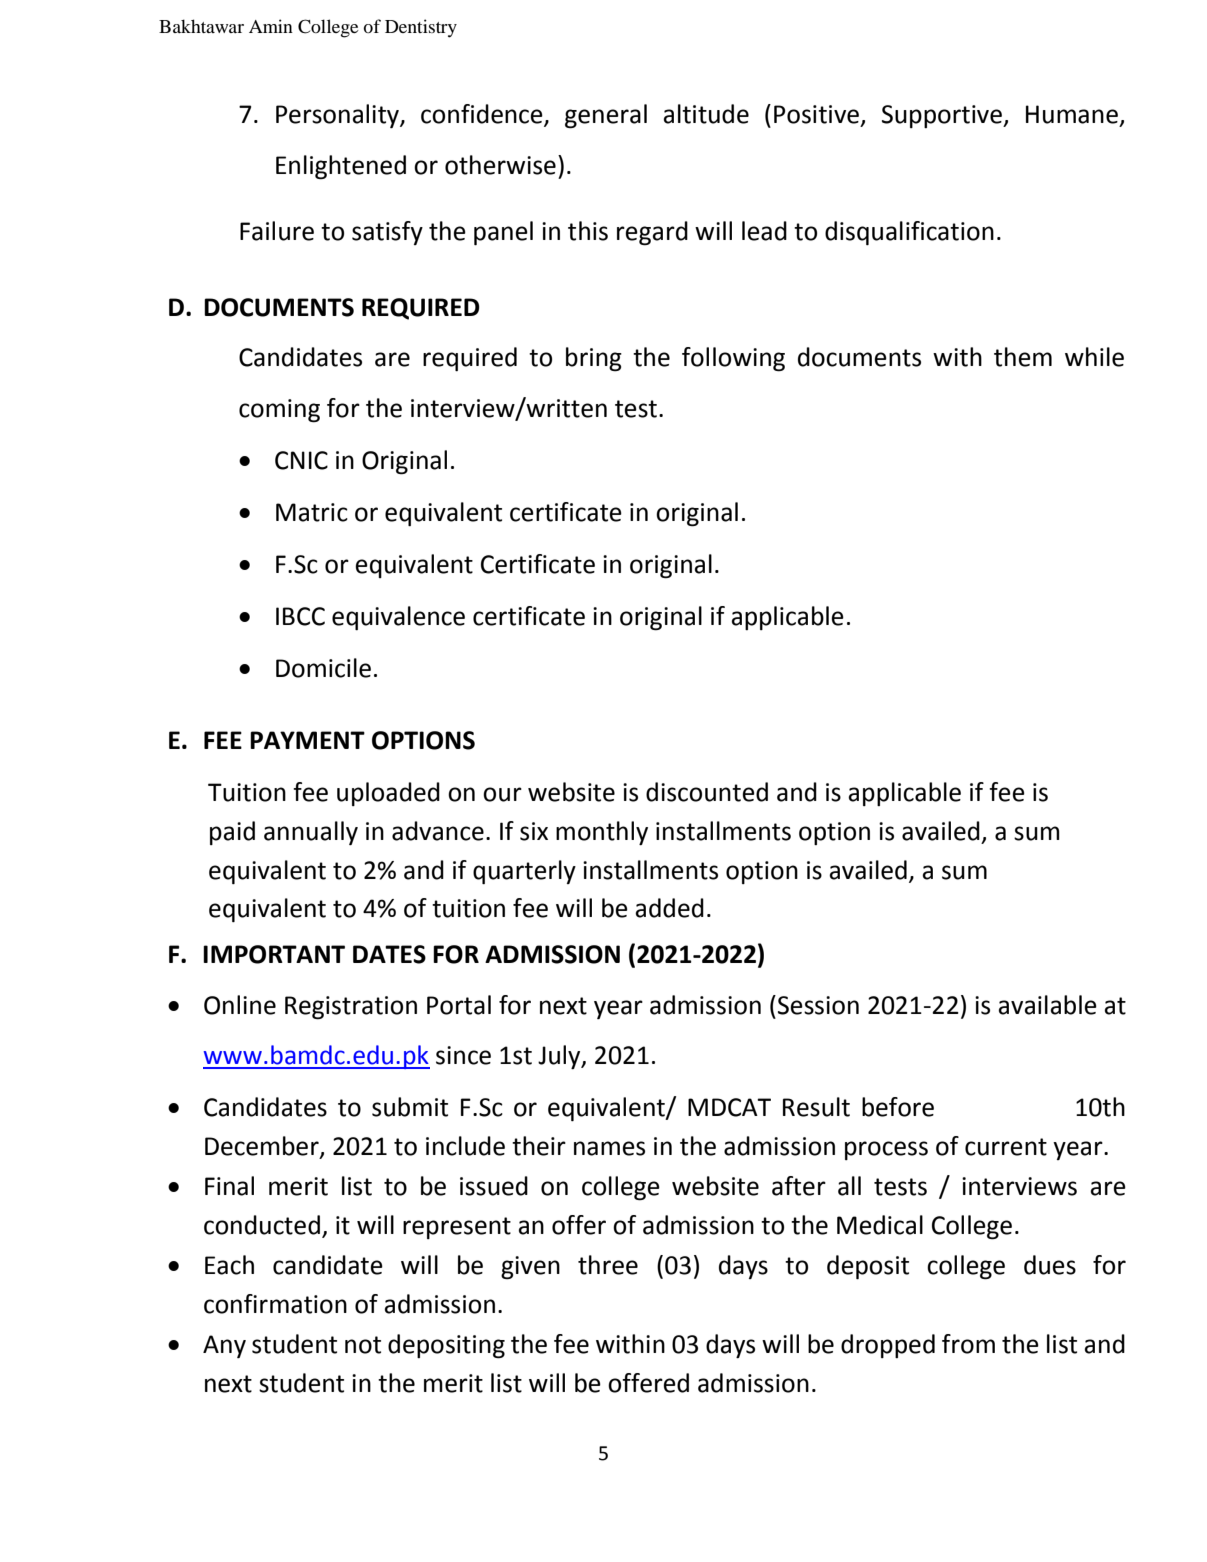 Image resolution: width=1207 pixels, height=1562 pixels. What do you see at coordinates (323, 668) in the screenshot?
I see `Domicile` at bounding box center [323, 668].
